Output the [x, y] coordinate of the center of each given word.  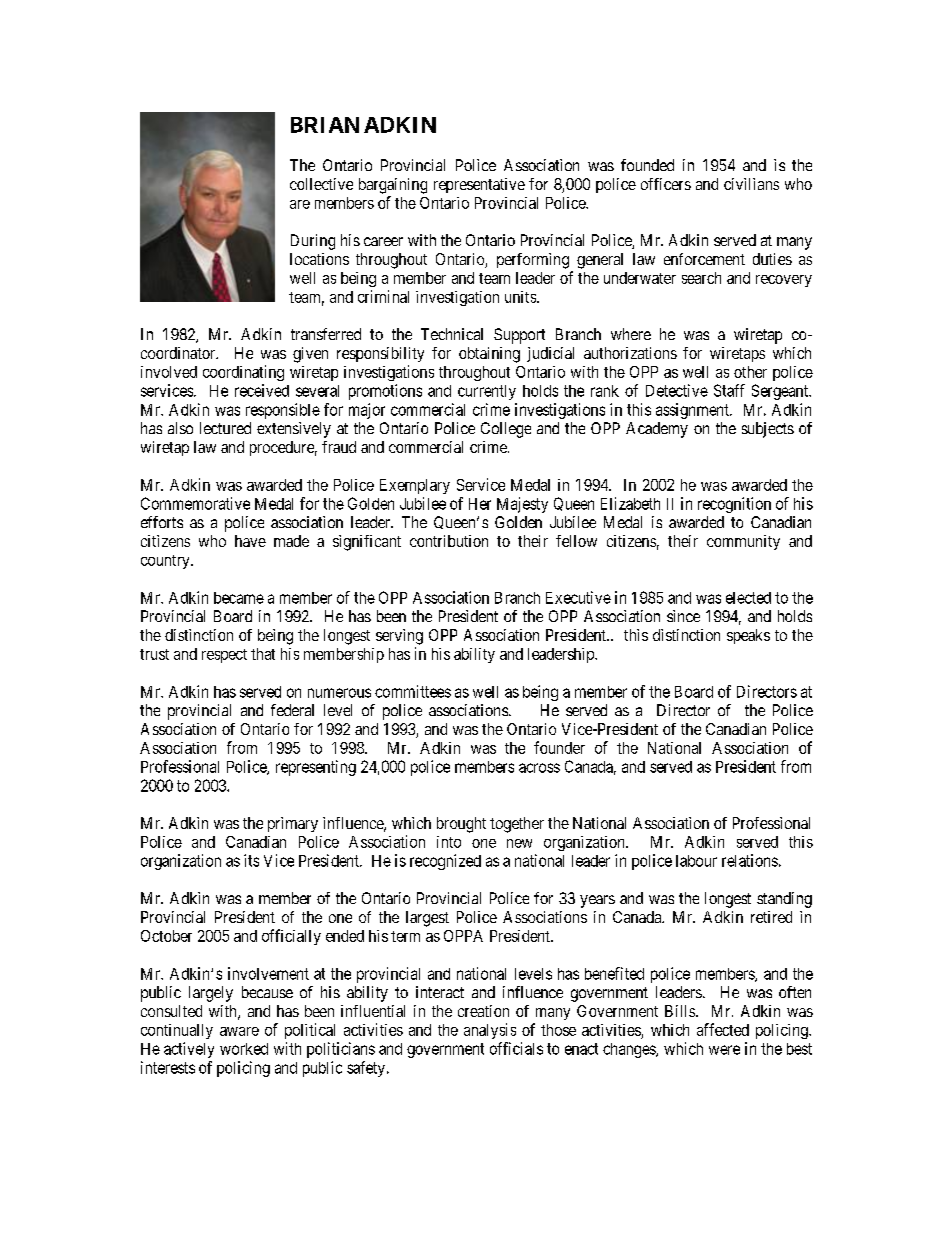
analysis [490, 1031]
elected [748, 598]
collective [321, 184]
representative [479, 185]
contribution [449, 541]
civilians [751, 184]
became [239, 598]
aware [239, 1031]
